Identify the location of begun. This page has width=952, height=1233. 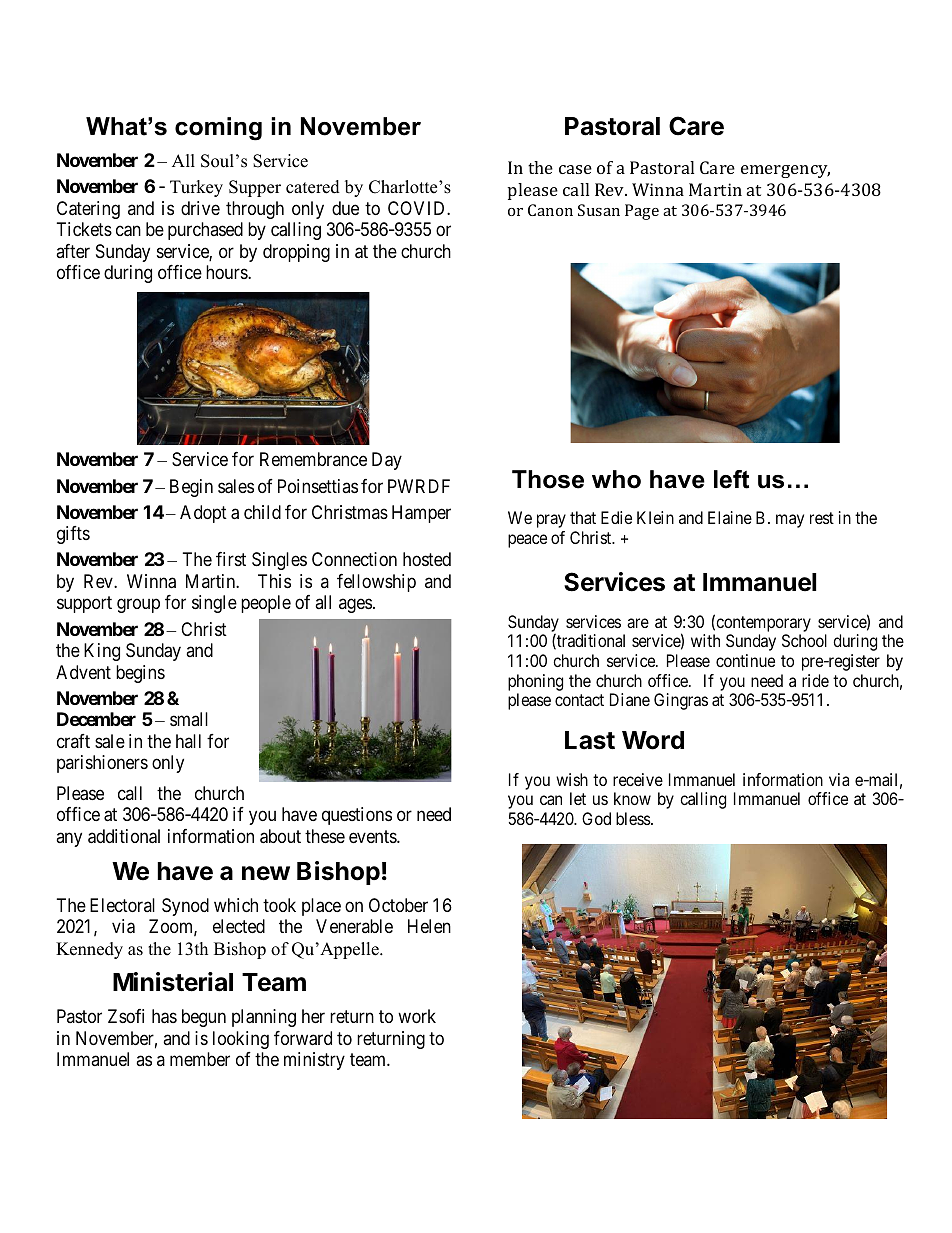
(204, 1018).
